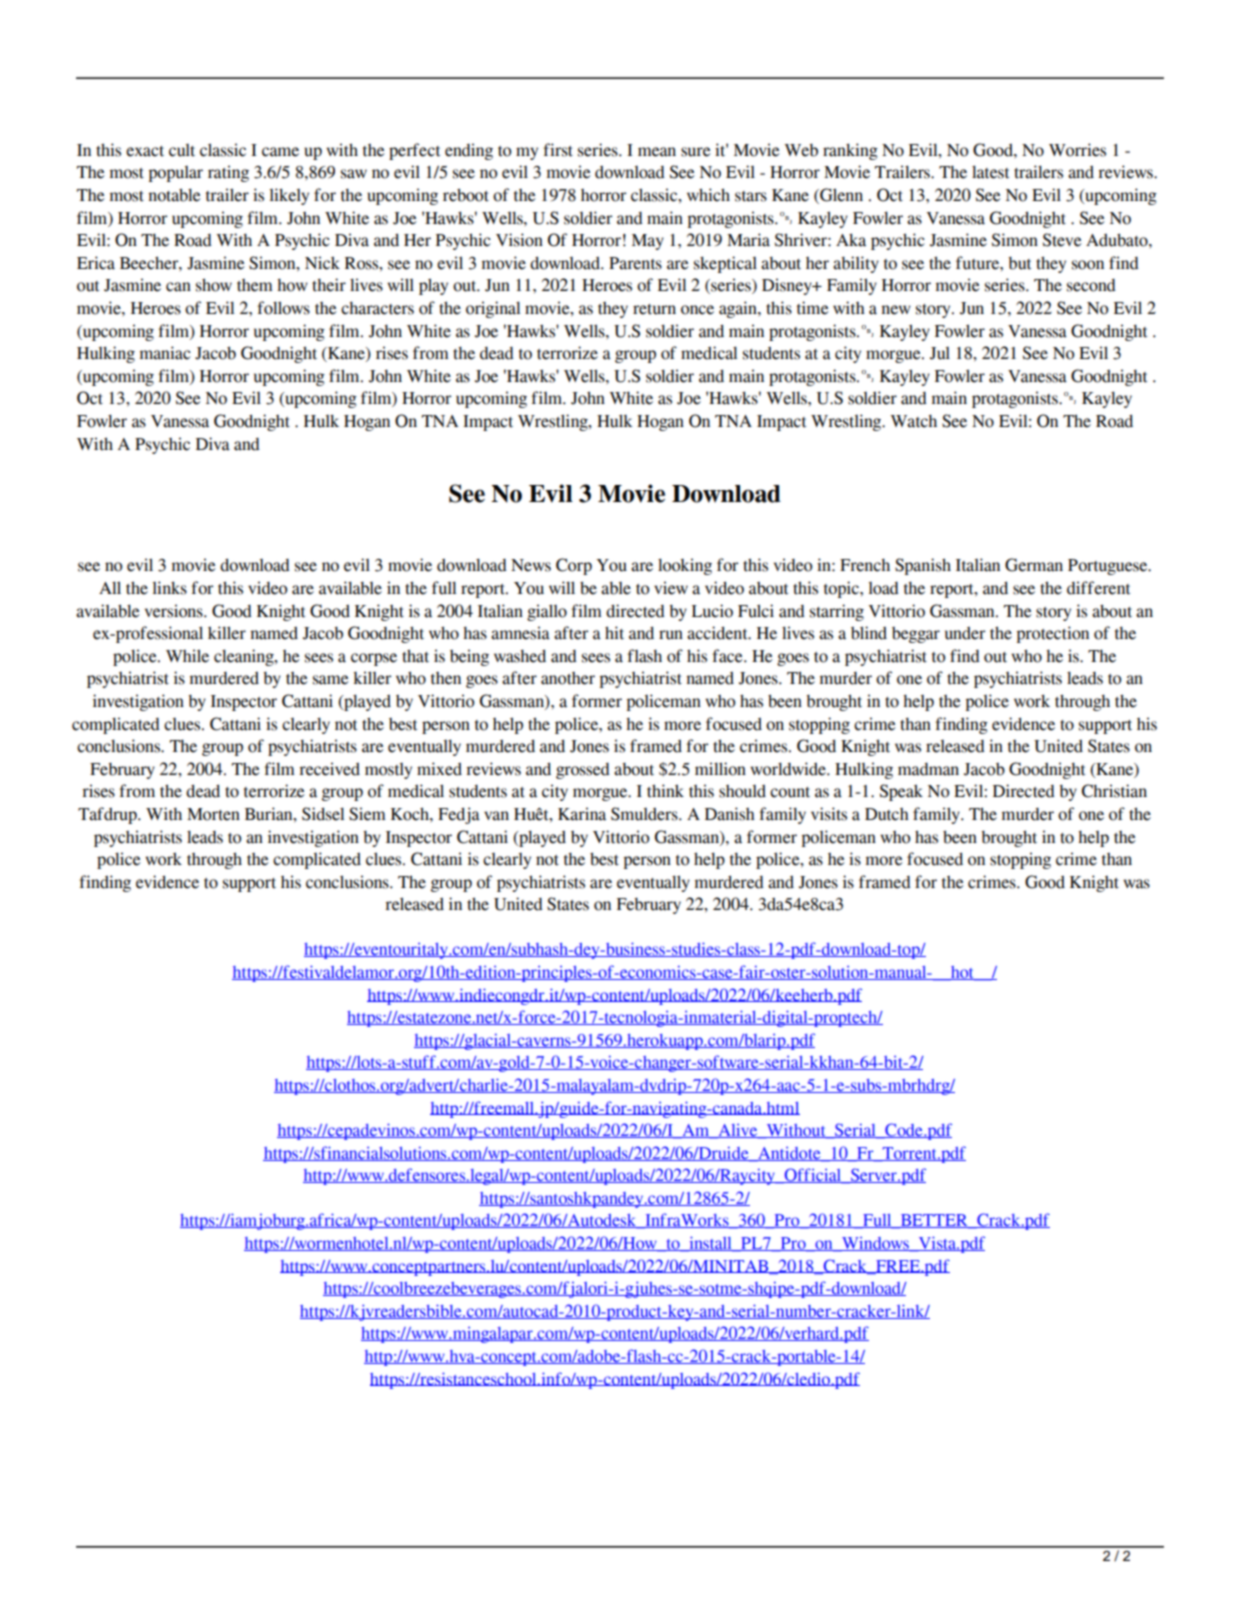 This page has height=1598, width=1240. I want to click on Jul, so click(940, 353).
